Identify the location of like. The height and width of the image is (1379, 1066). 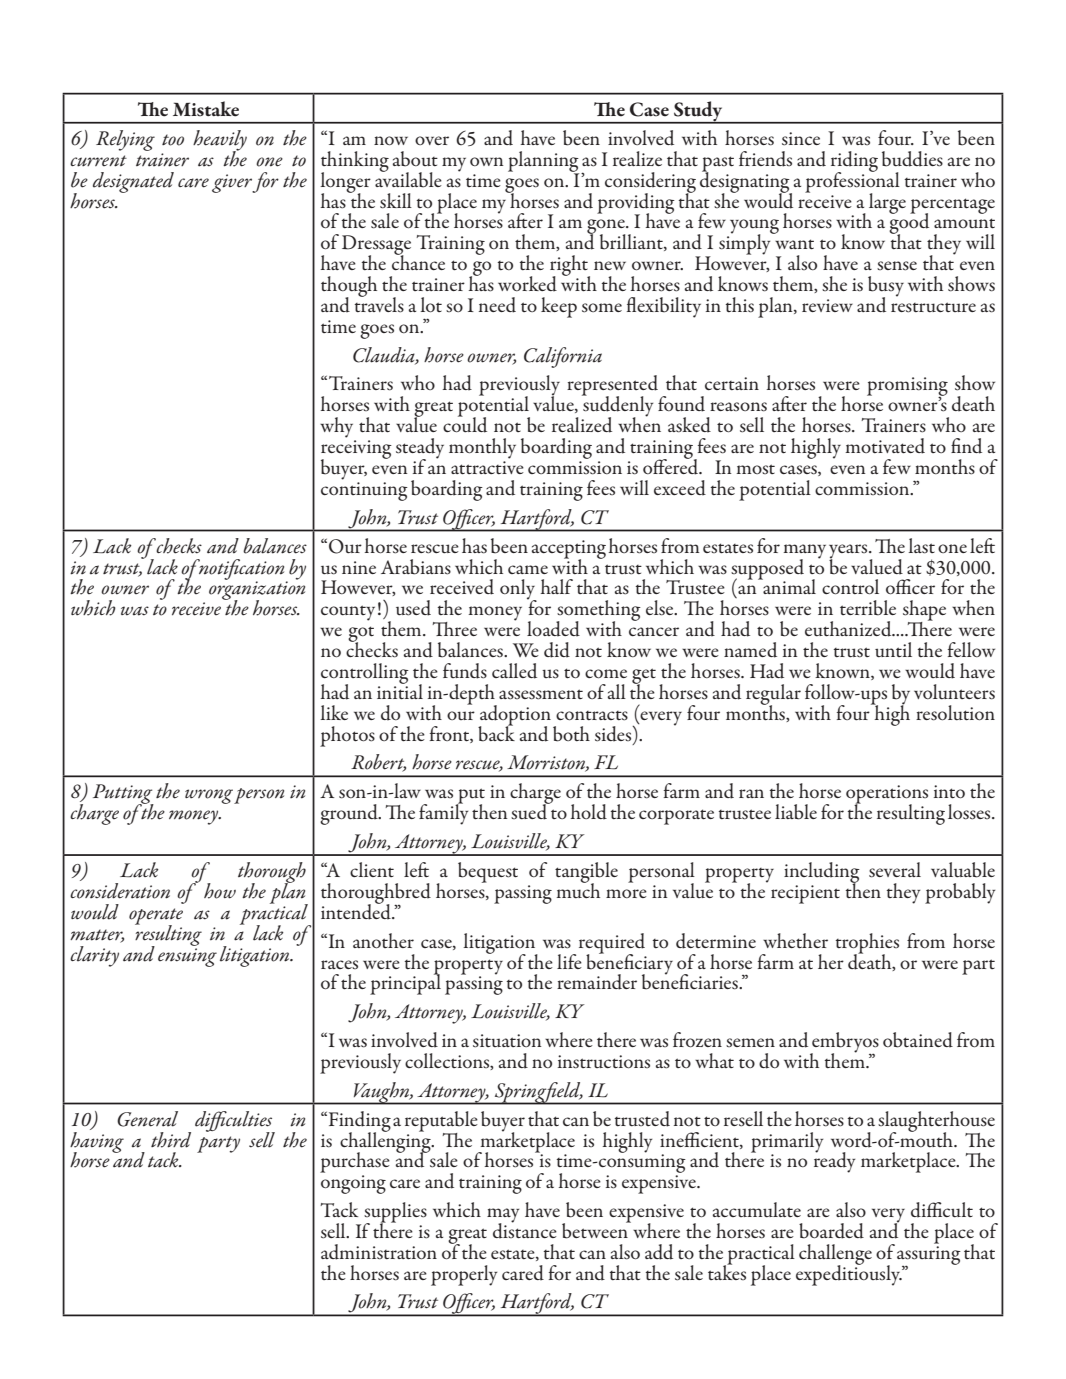
(334, 712).
